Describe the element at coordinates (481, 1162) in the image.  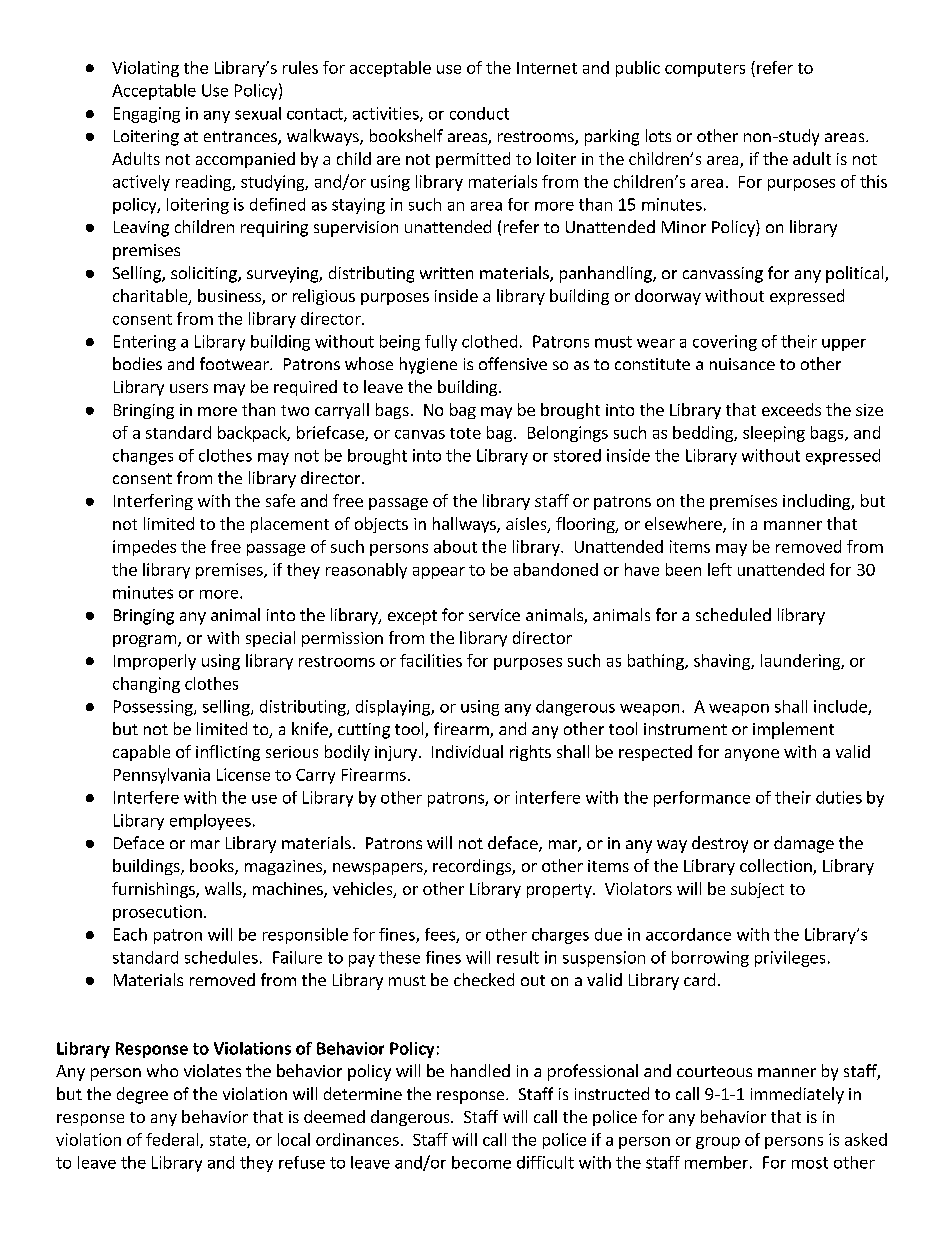
I see `become` at that location.
